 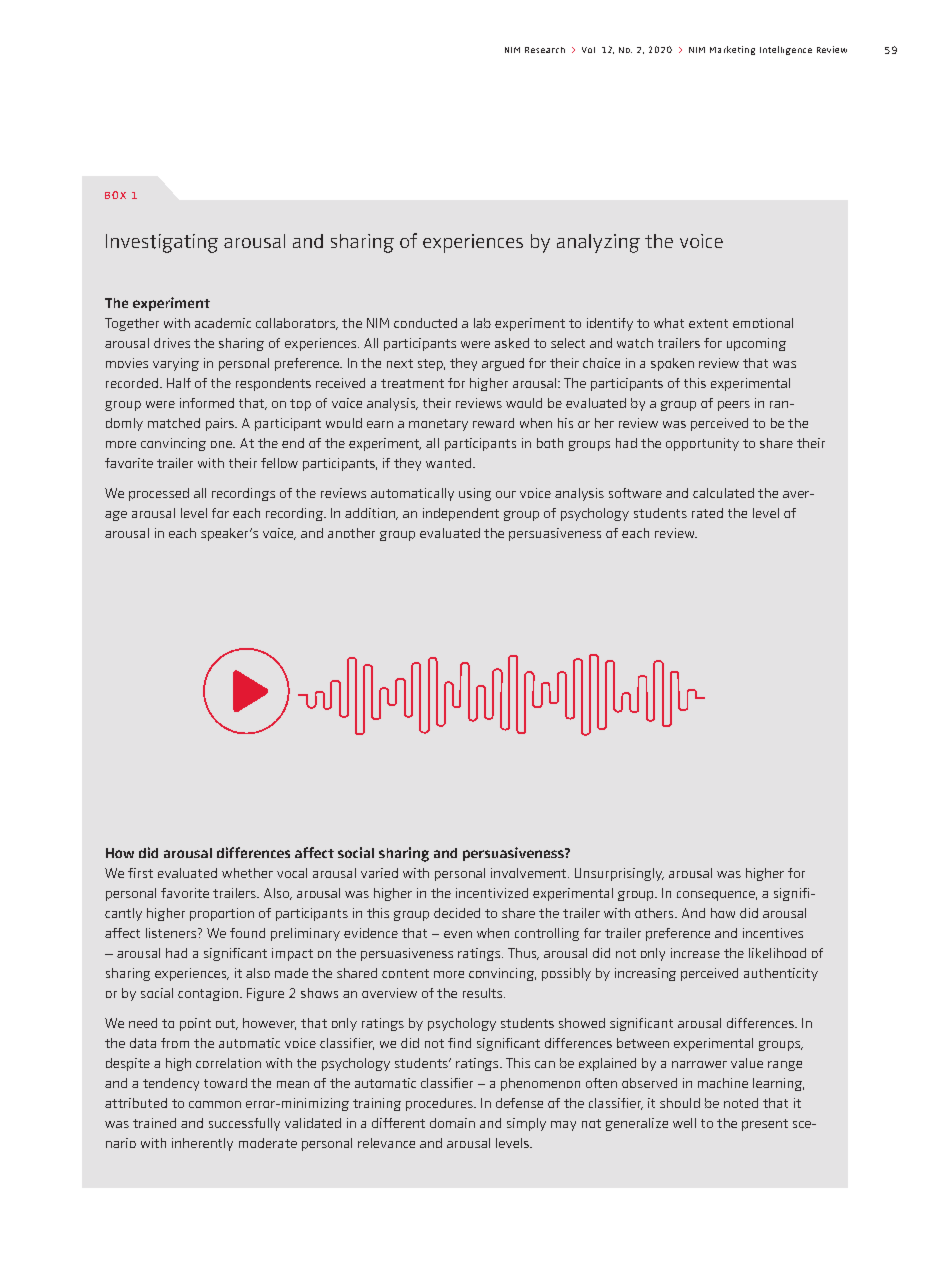 What do you see at coordinates (619, 874) in the document?
I see `Unsurprisingly` at bounding box center [619, 874].
